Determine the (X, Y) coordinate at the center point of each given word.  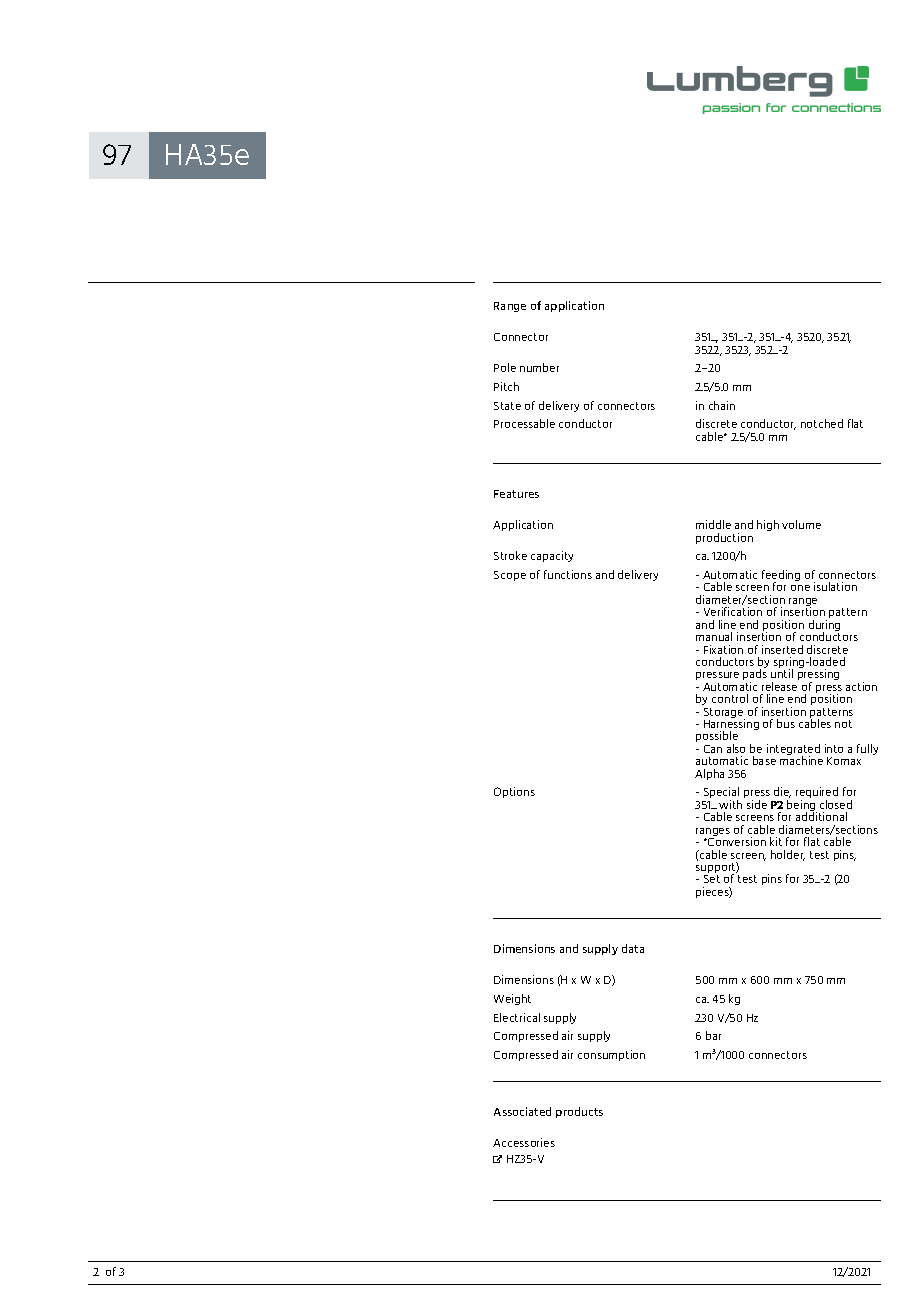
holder (788, 855)
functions (568, 574)
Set (712, 879)
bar (713, 1035)
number (539, 367)
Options (514, 792)
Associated (522, 1111)
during (824, 627)
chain (722, 405)
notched (822, 423)
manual (714, 636)
